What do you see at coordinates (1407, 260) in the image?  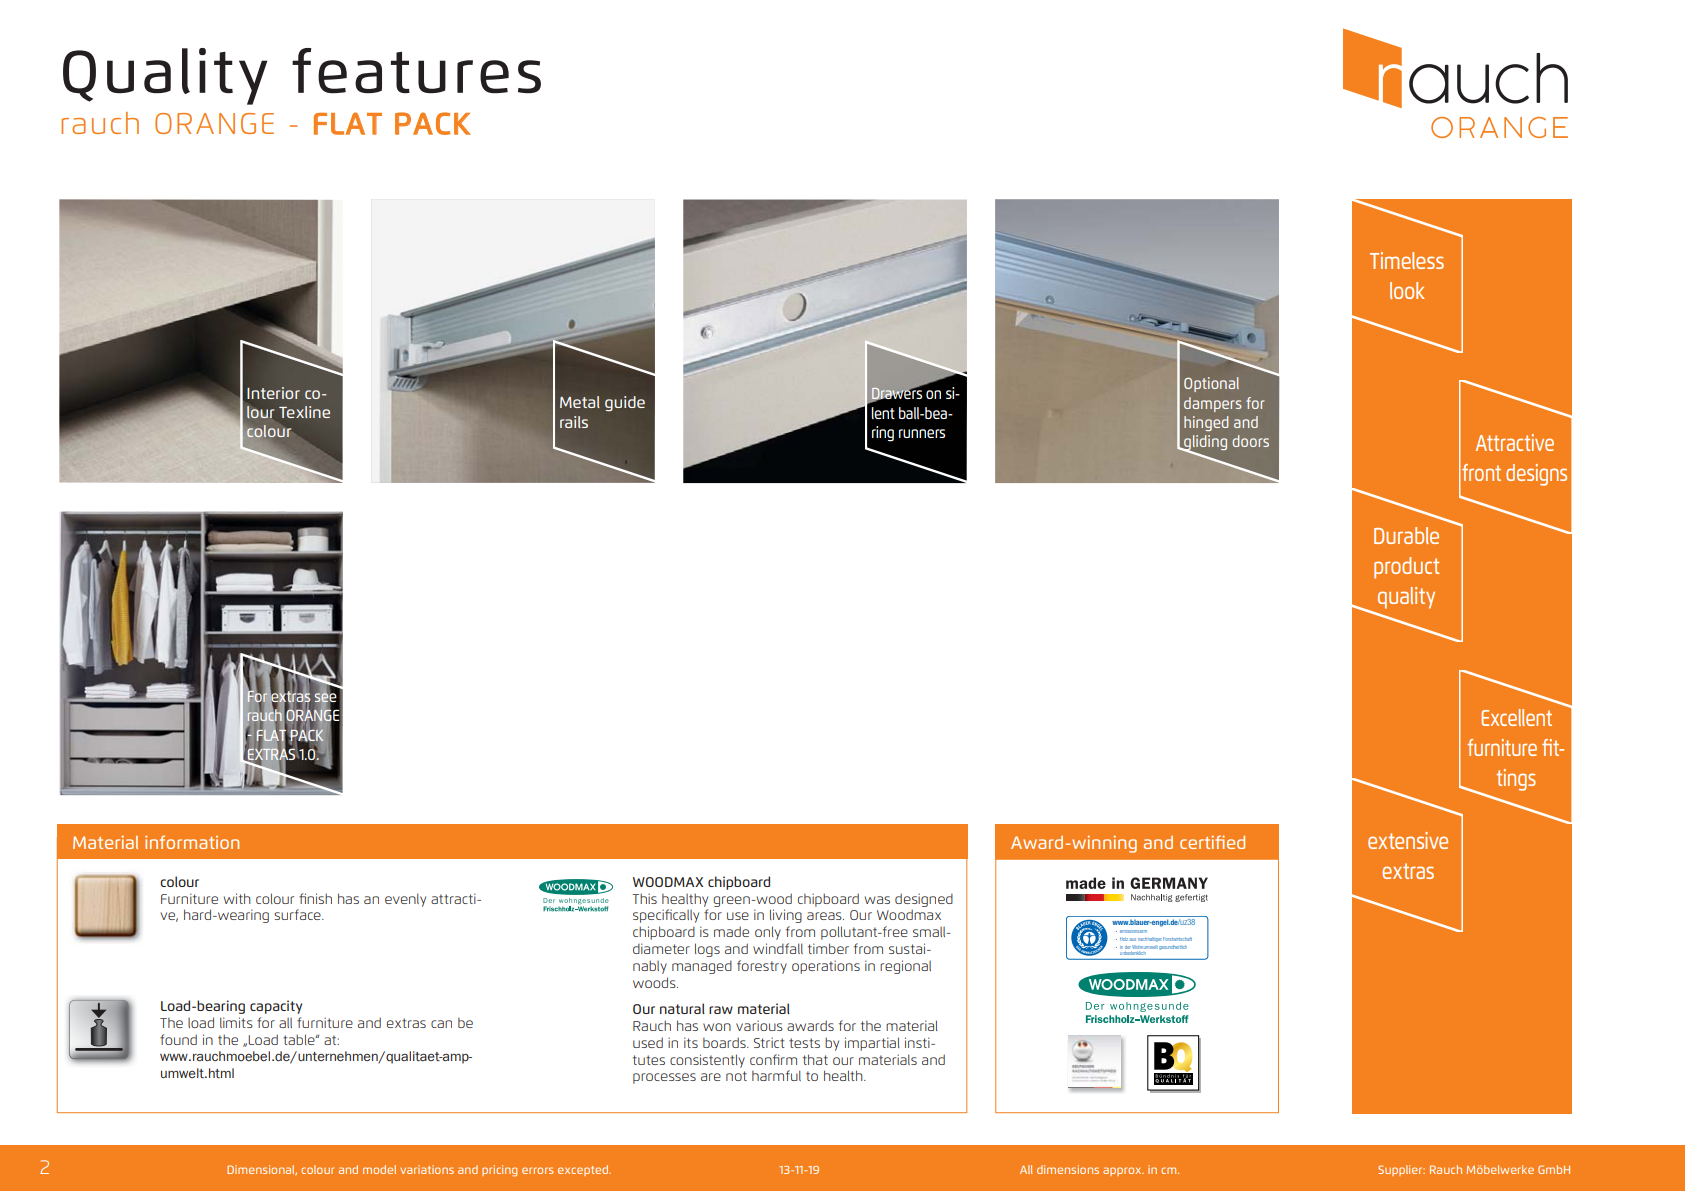 I see `Timeless` at bounding box center [1407, 260].
